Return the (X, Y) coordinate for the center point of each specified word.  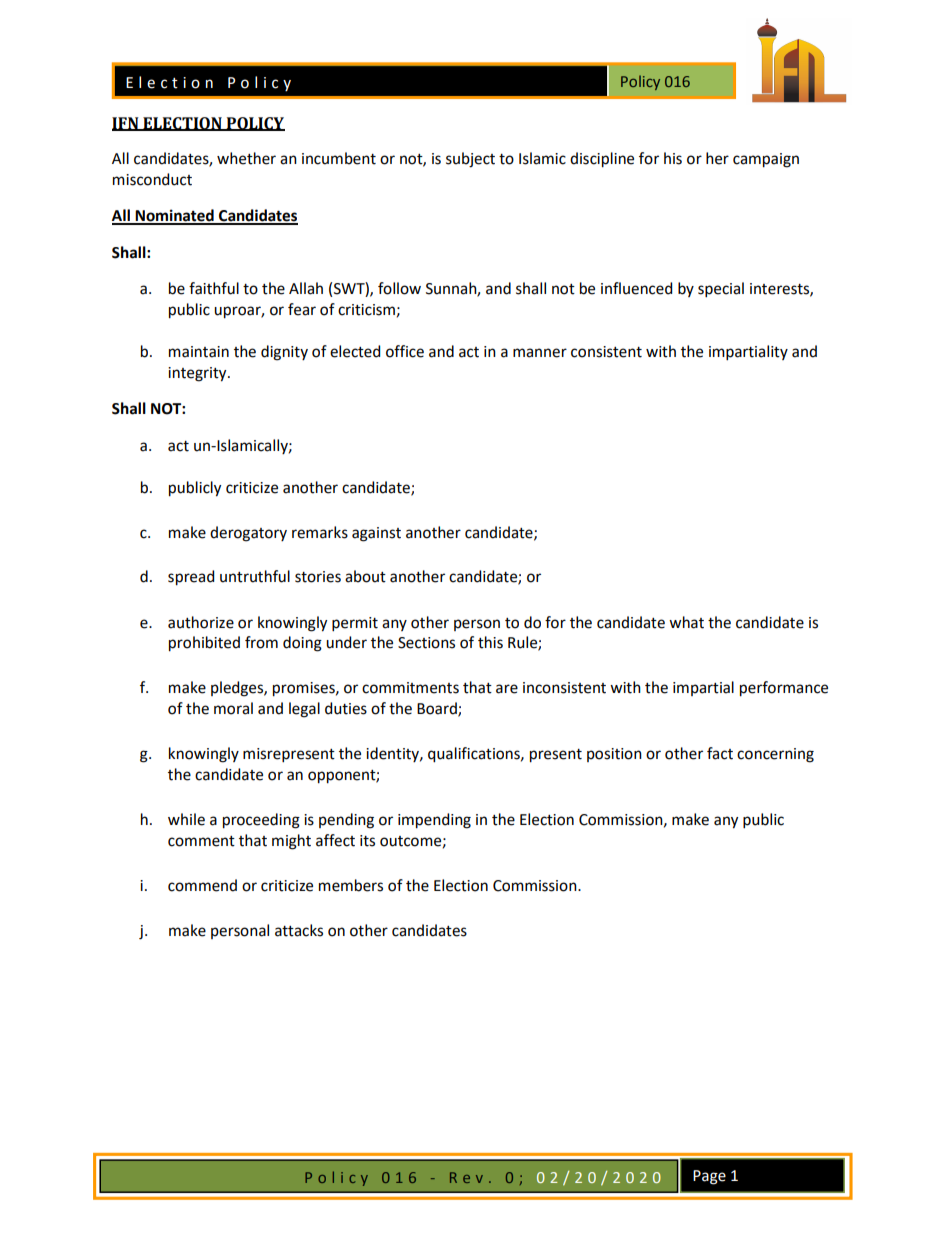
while (186, 819)
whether (246, 158)
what (686, 622)
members (351, 885)
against (376, 534)
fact (720, 753)
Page (709, 1177)
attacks (299, 930)
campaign (766, 160)
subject (470, 160)
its (367, 841)
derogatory (248, 534)
